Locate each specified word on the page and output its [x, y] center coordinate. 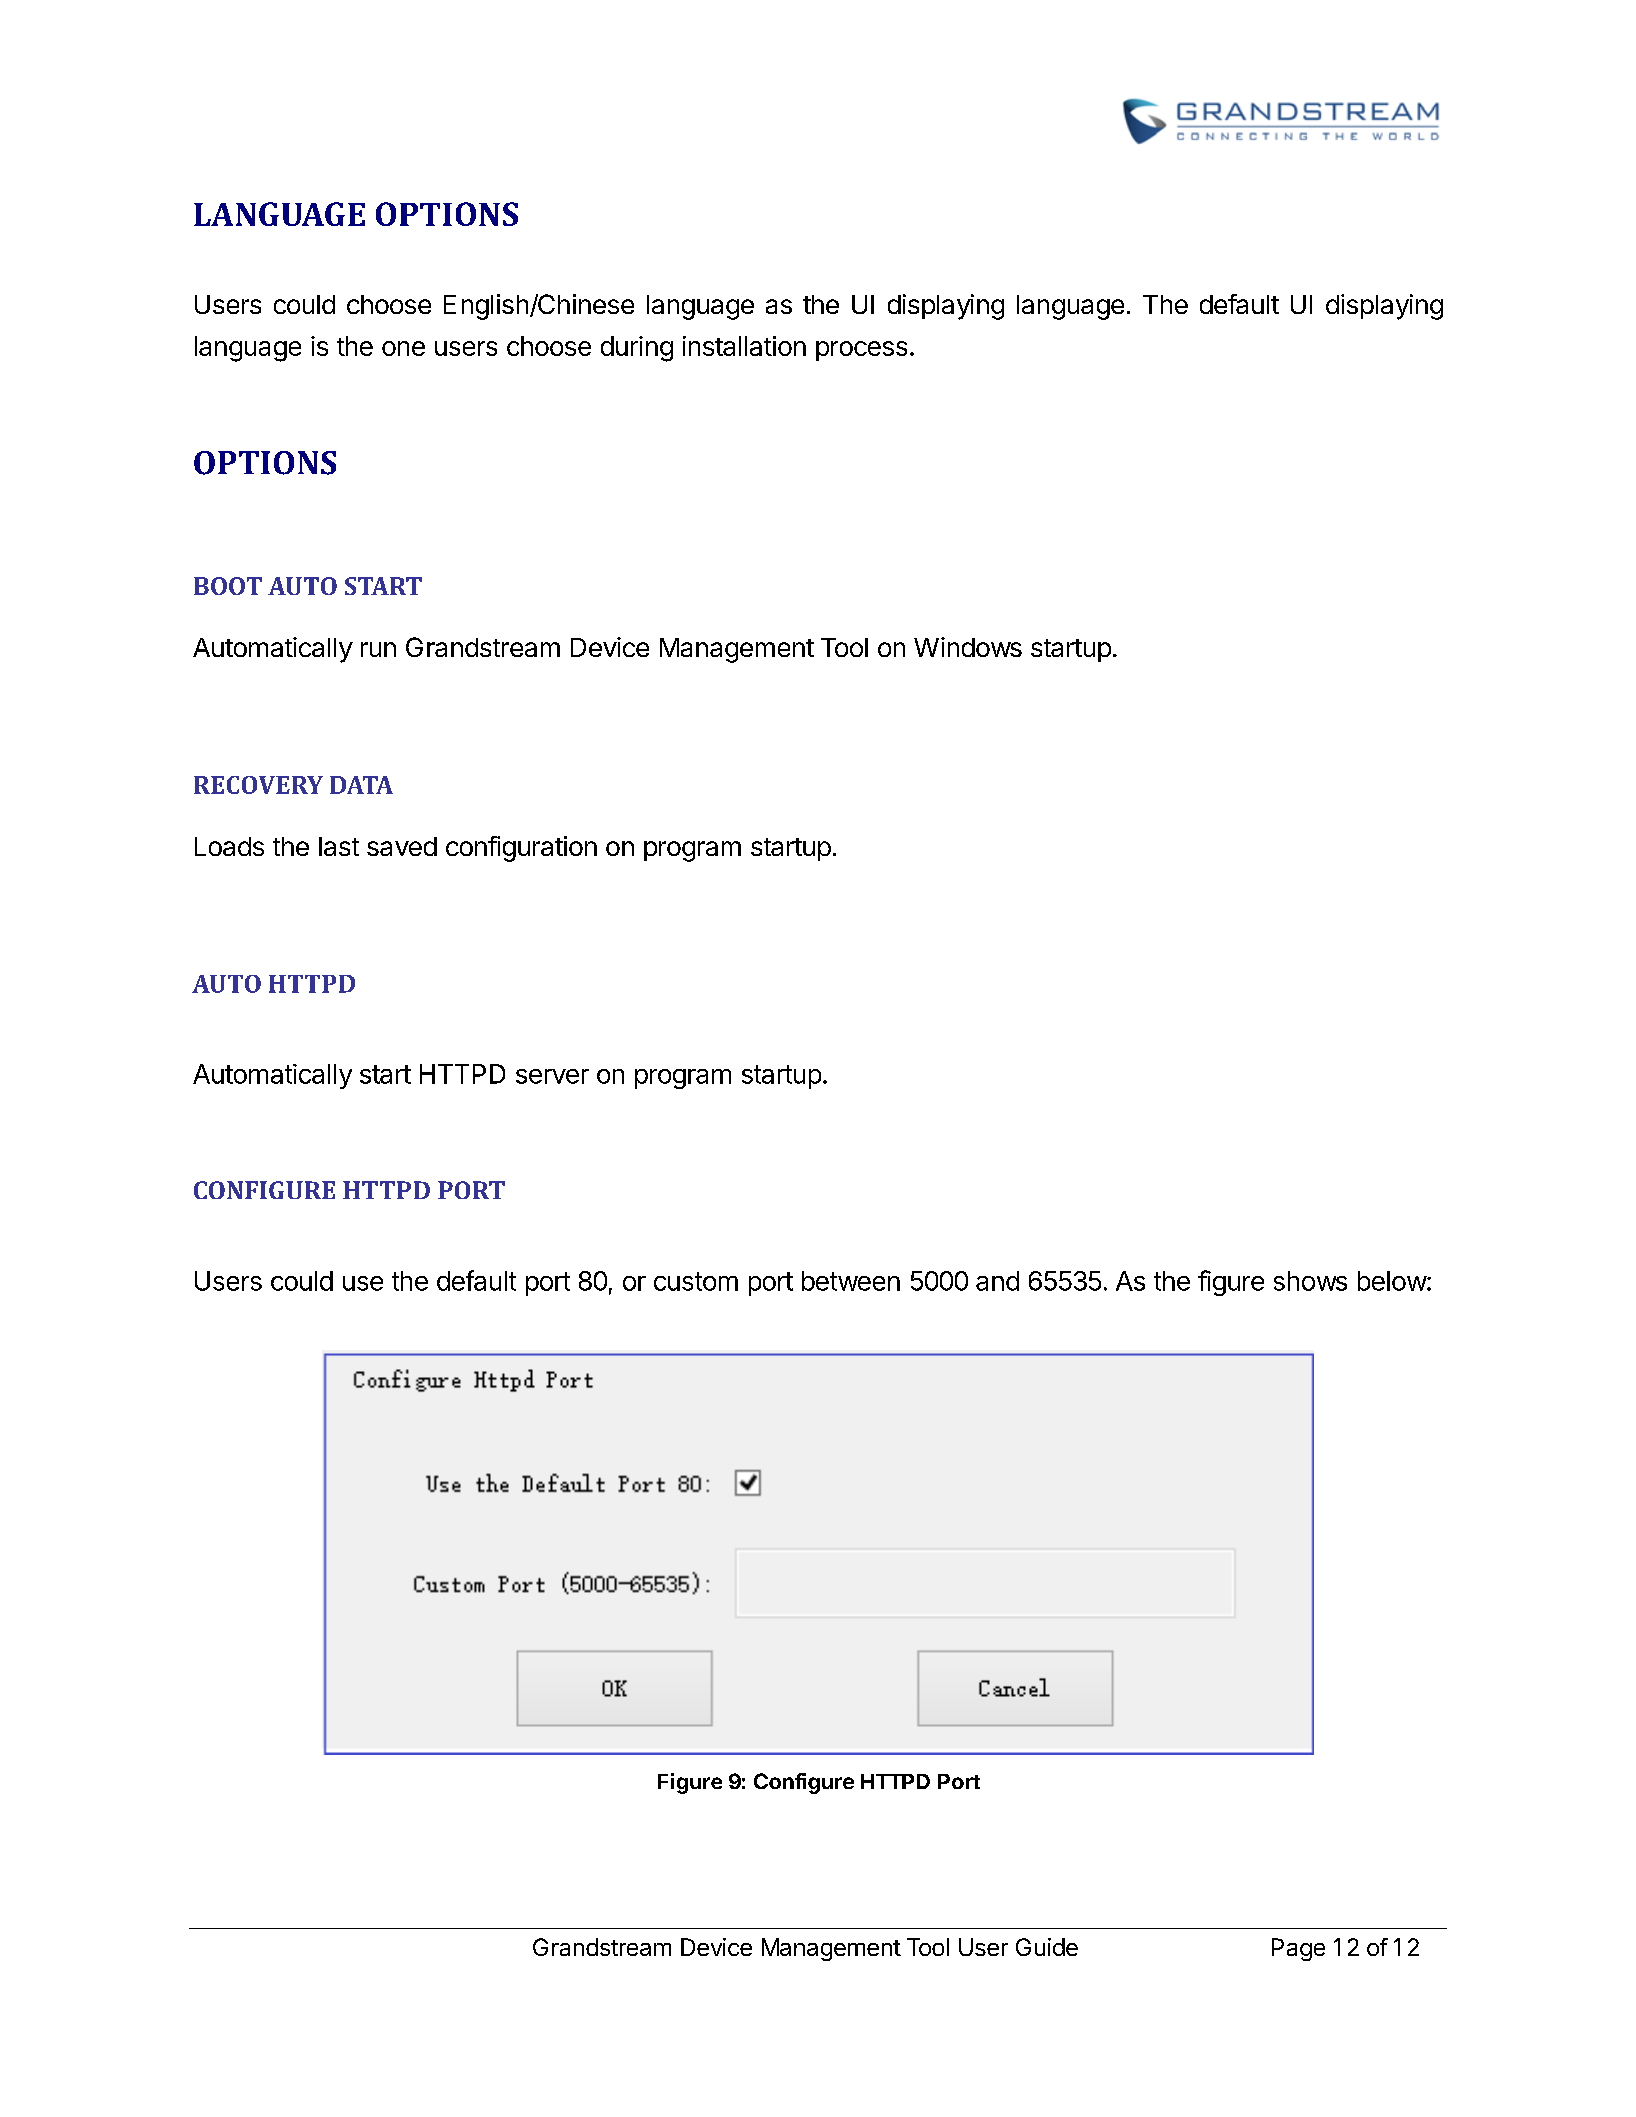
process [861, 351]
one [403, 348]
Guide [1047, 1947]
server [552, 1076]
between [851, 1281]
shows [1310, 1281]
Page [1298, 1949]
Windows [968, 647]
